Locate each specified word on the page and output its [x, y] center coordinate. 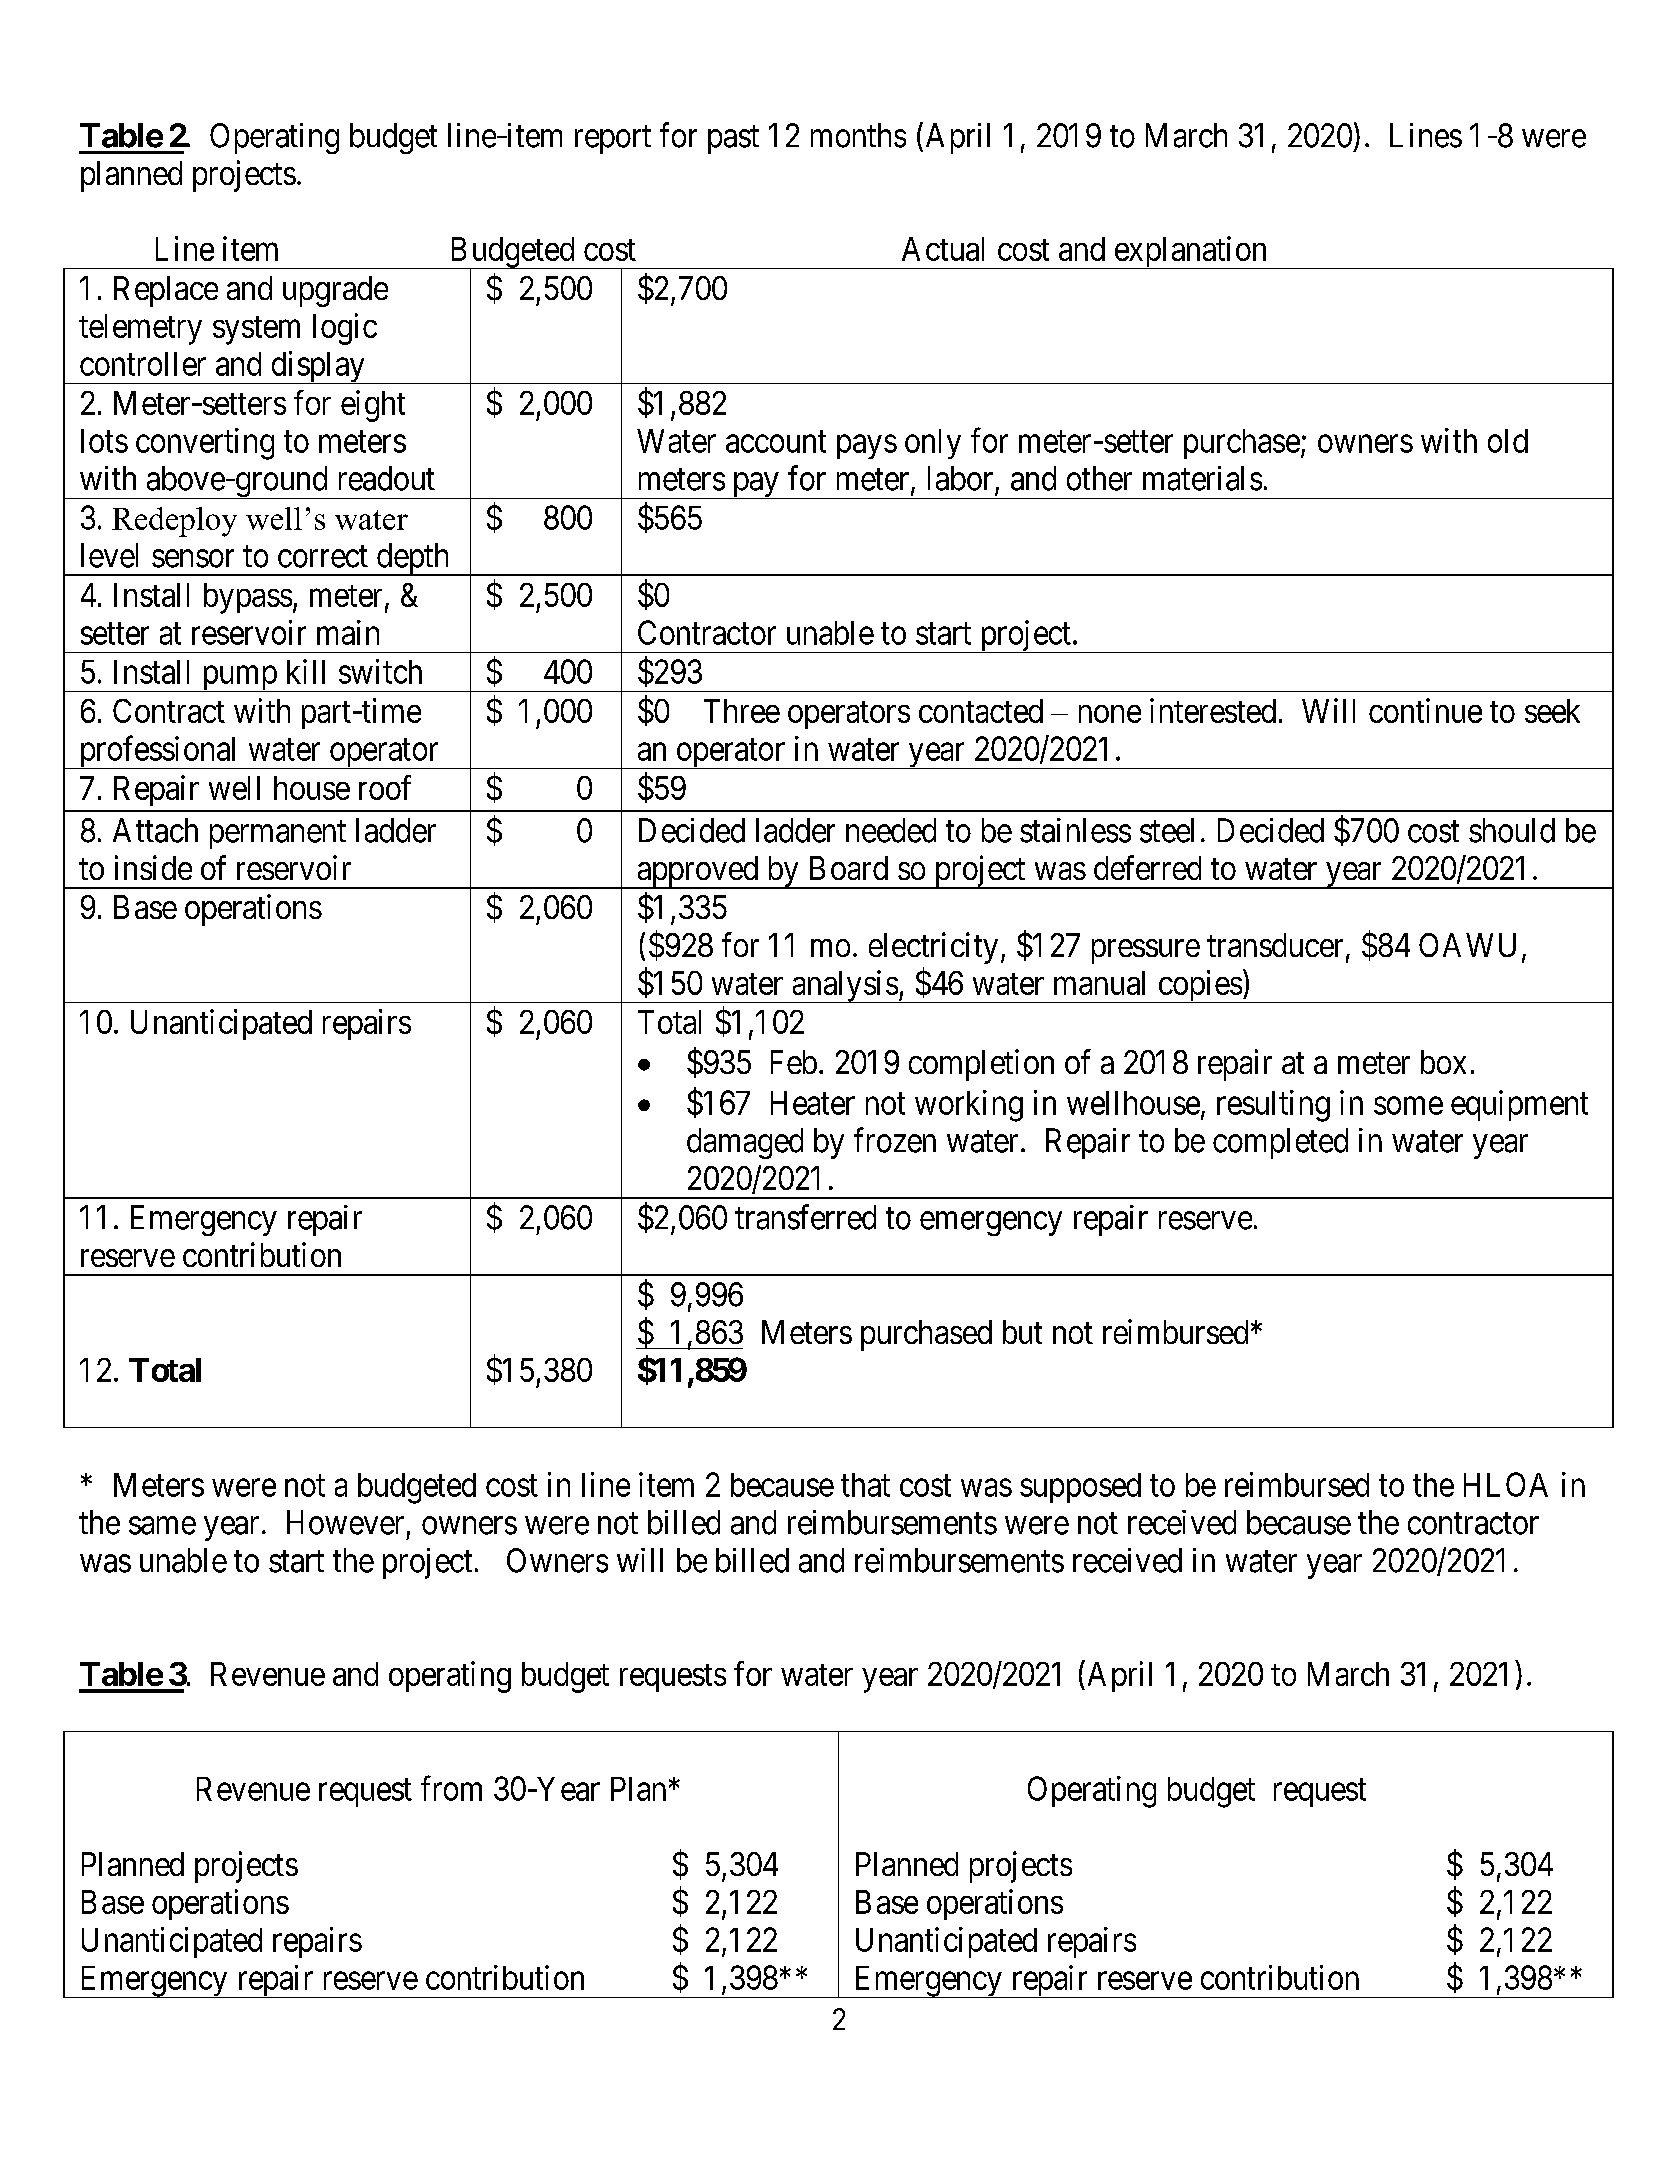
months [858, 135]
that [865, 1485]
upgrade [335, 291]
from [451, 1788]
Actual [943, 249]
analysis [844, 986]
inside [153, 867]
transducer [1275, 945]
